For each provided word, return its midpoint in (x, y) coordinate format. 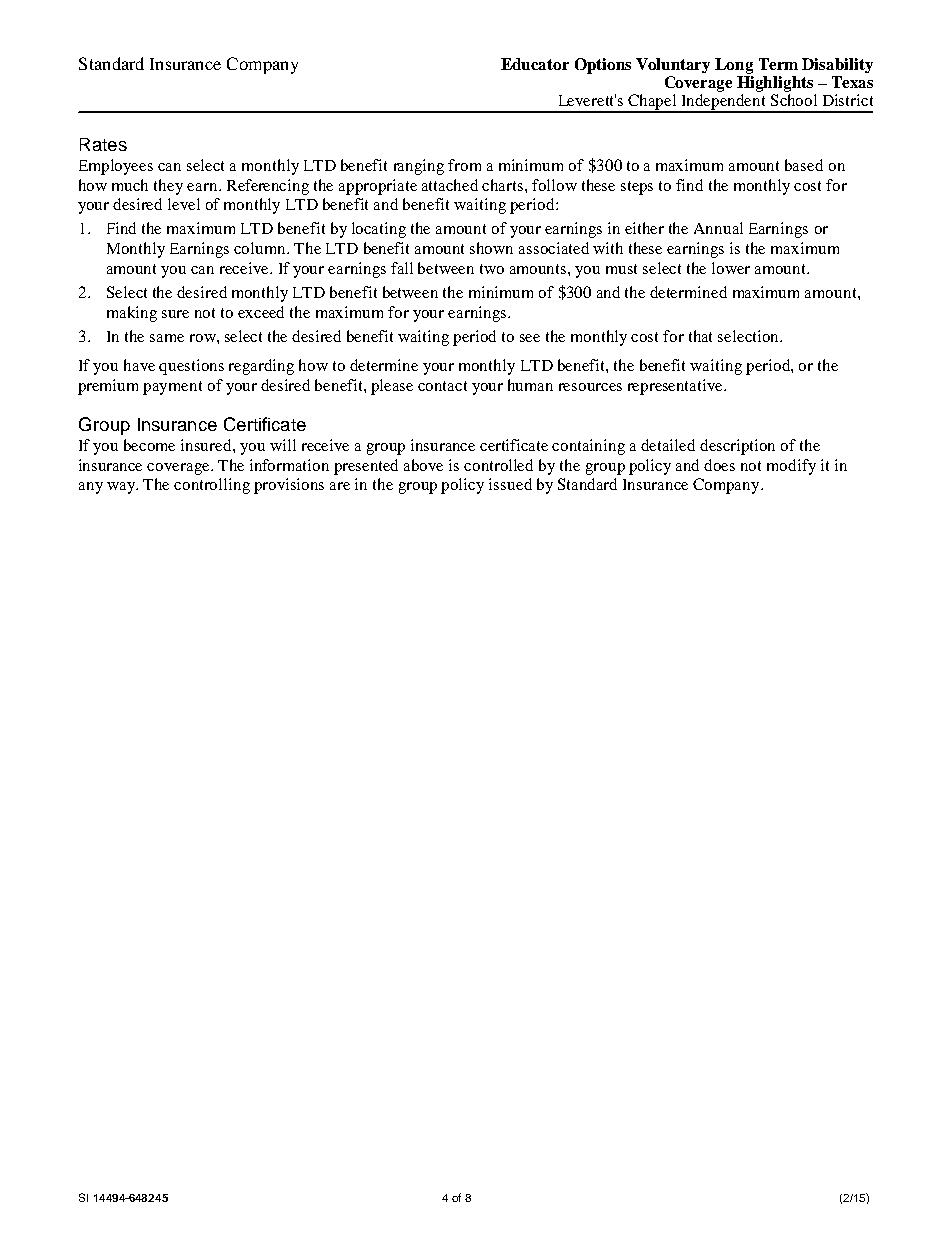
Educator (535, 64)
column (261, 248)
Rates (103, 144)
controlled (498, 465)
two (492, 269)
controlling (212, 486)
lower (731, 268)
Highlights (775, 84)
